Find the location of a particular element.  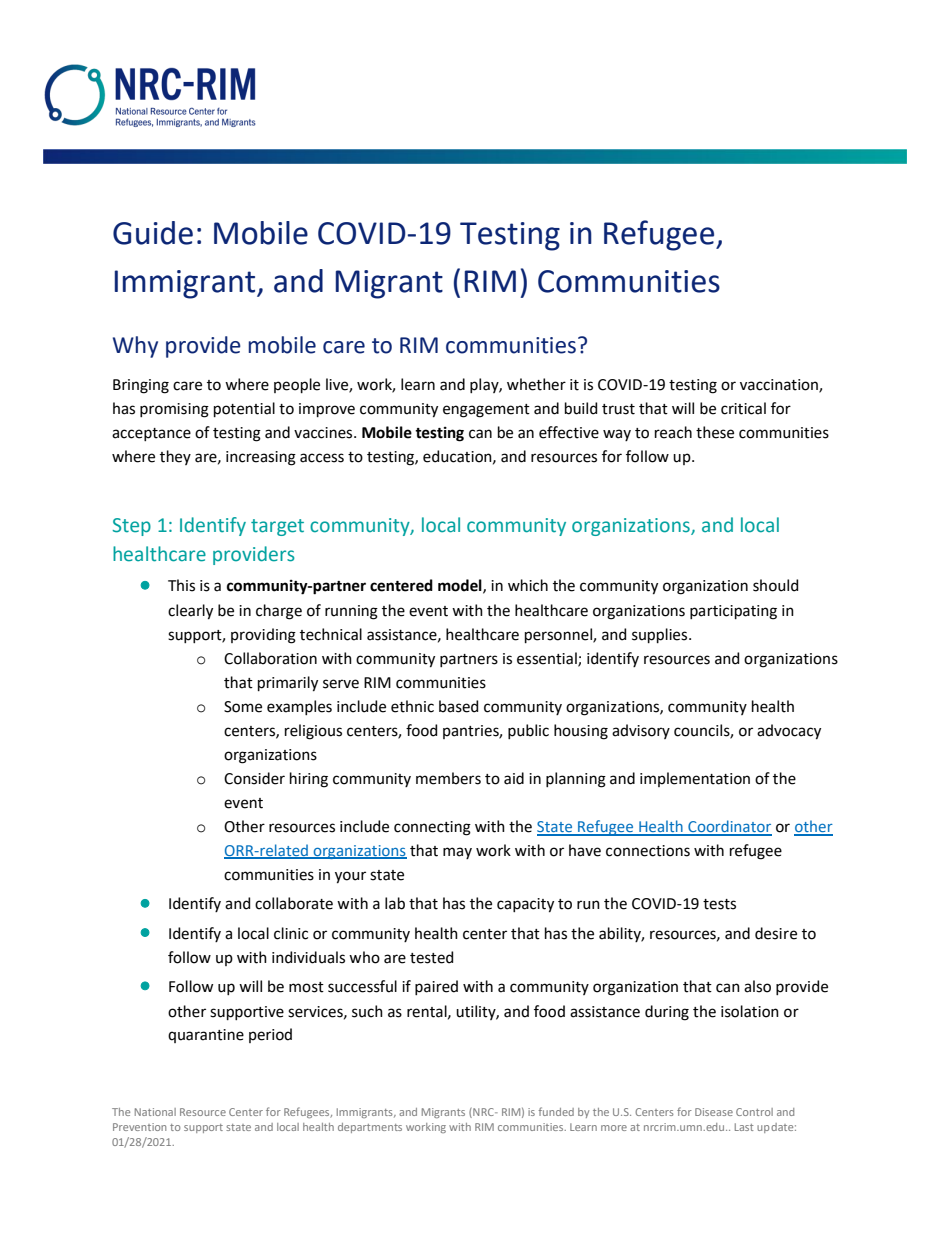

vaccination is located at coordinates (780, 386).
